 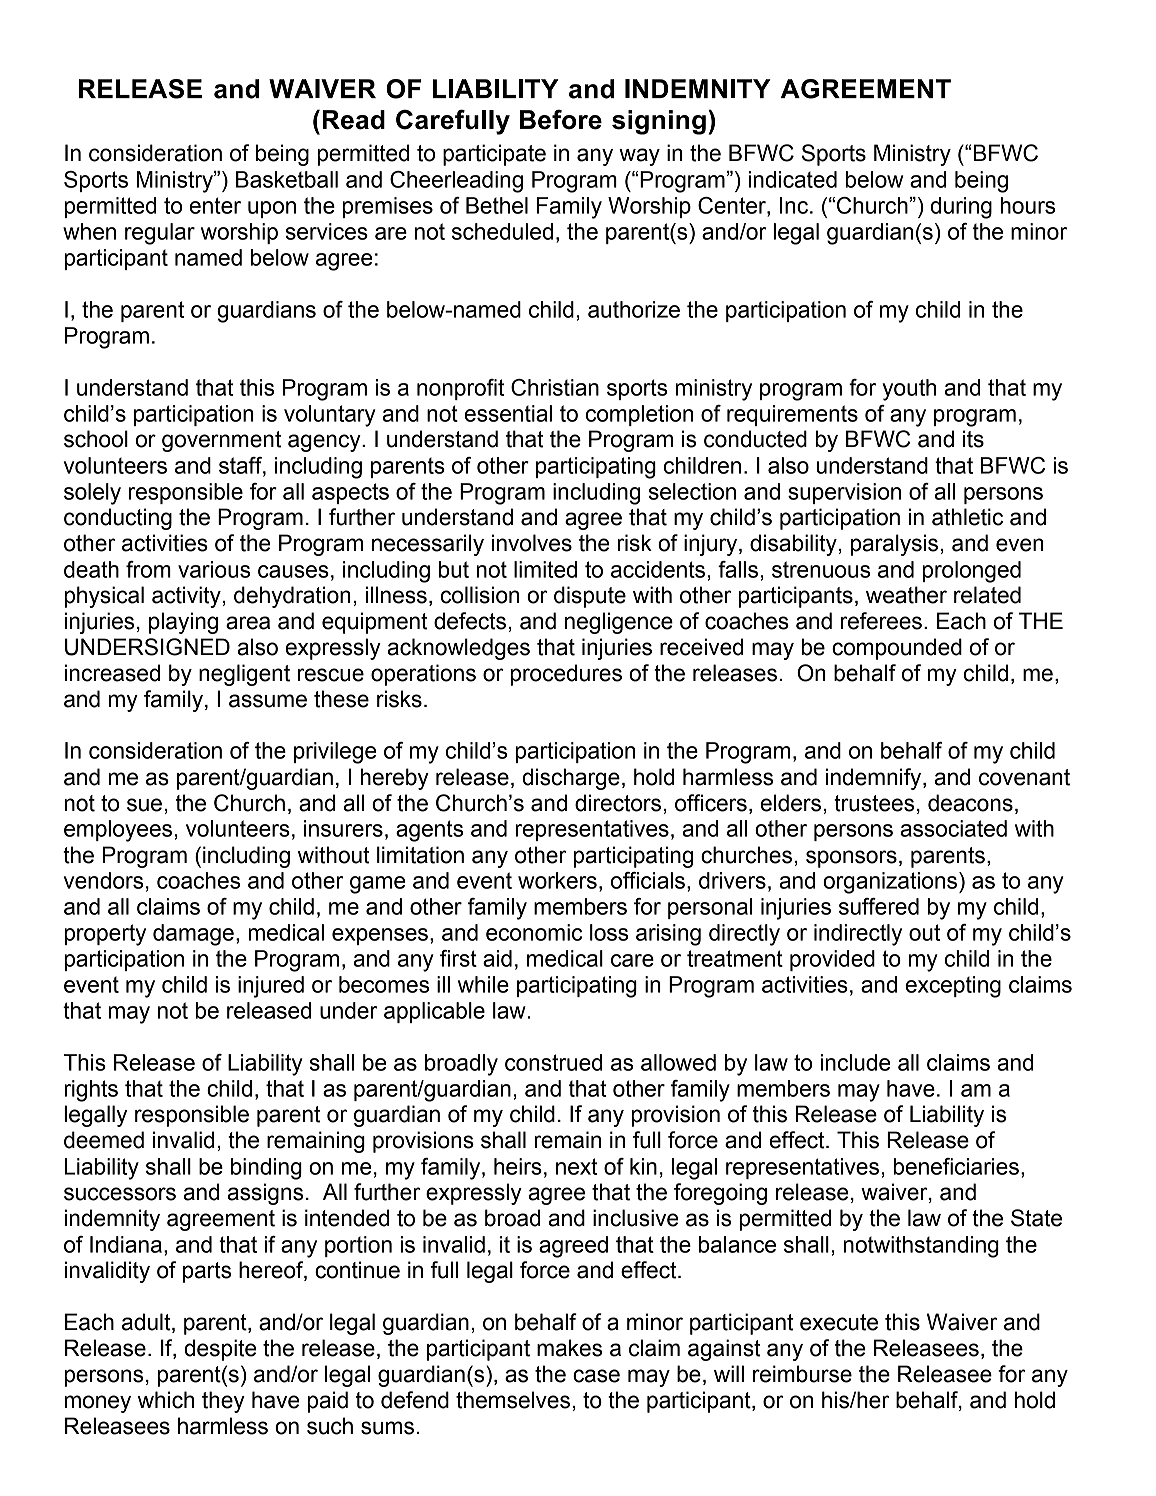 I want to click on limited, so click(x=545, y=569).
